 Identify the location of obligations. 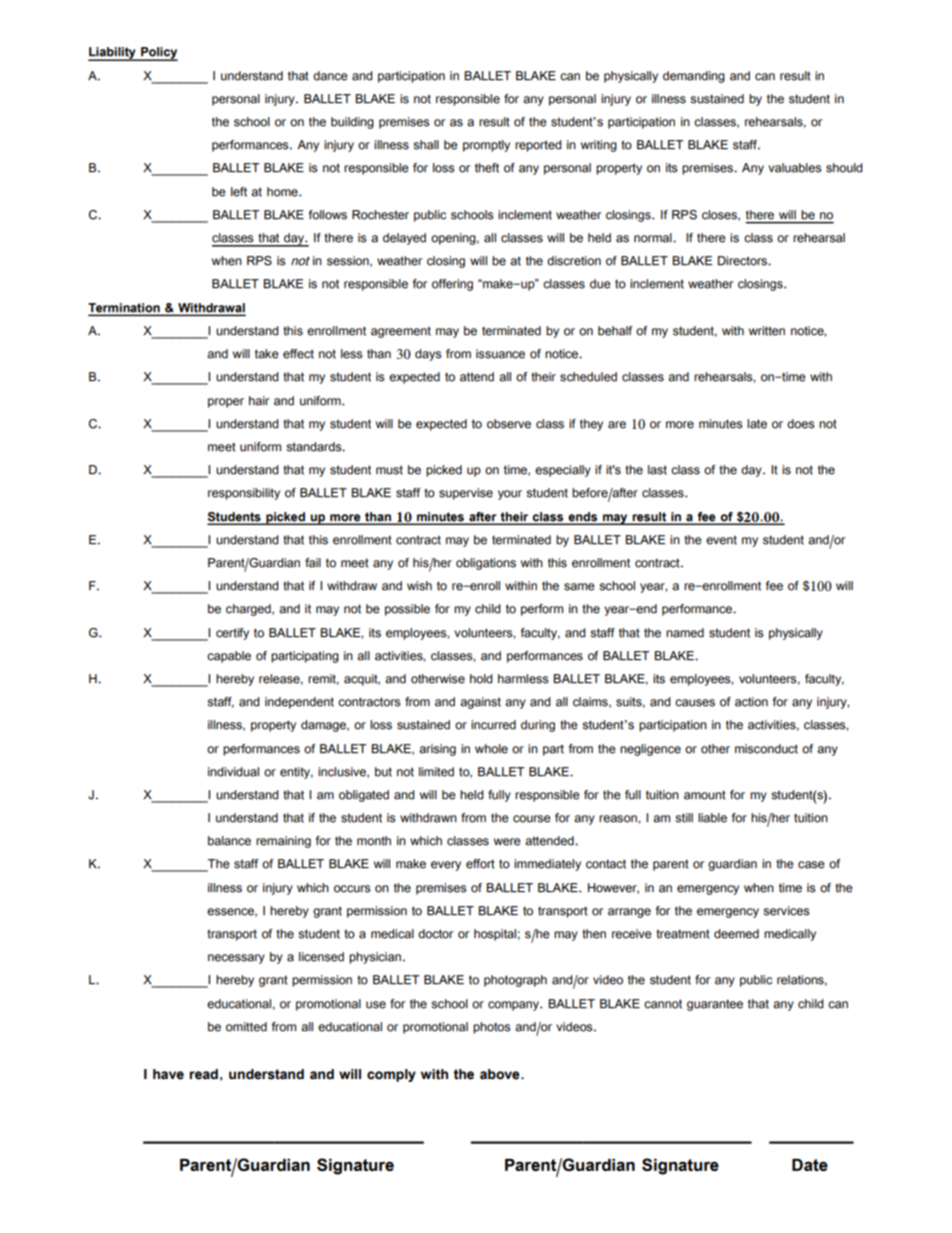
(486, 564).
